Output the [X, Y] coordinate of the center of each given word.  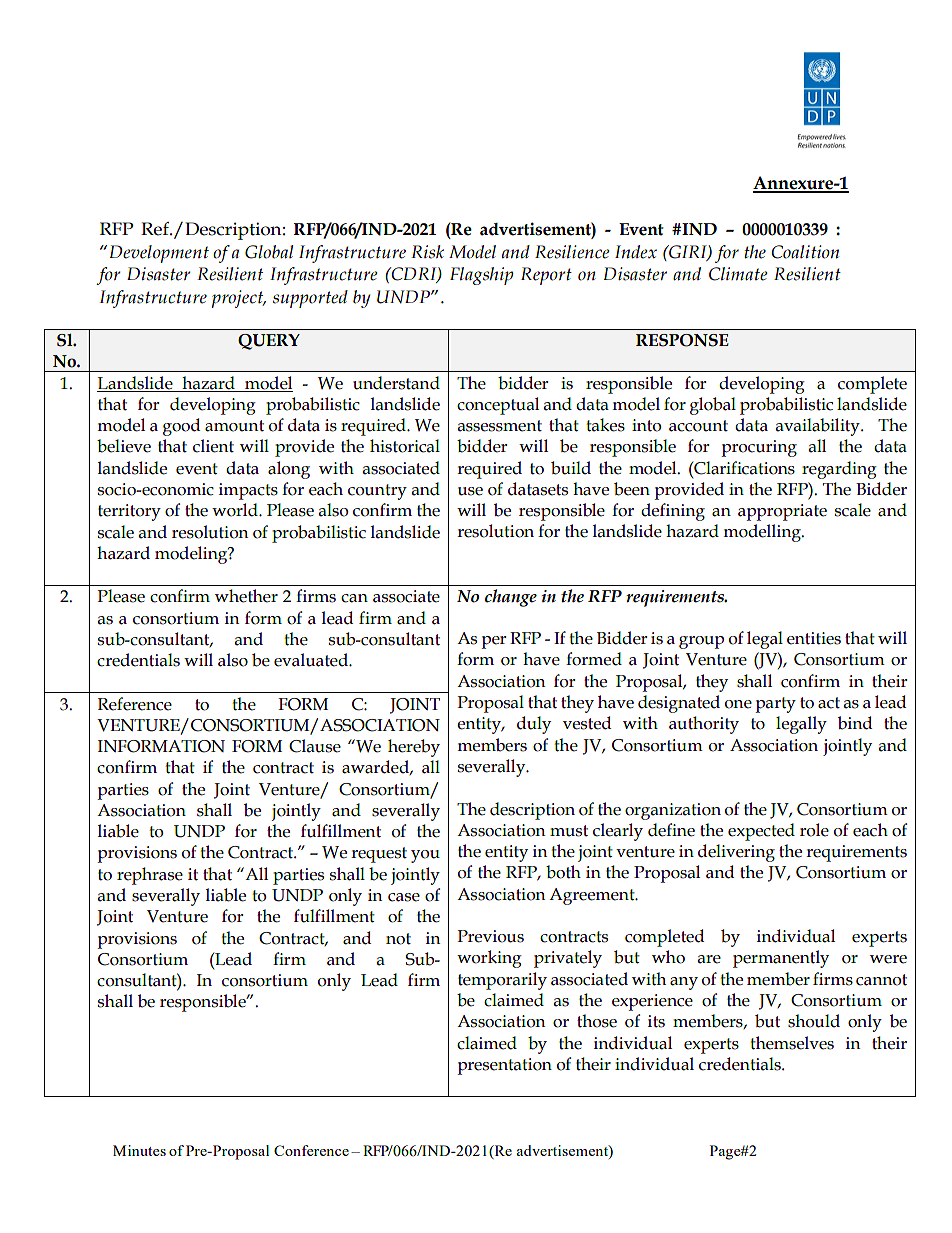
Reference [135, 704]
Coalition [805, 252]
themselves [792, 1043]
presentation [504, 1066]
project [238, 299]
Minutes [139, 1150]
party [775, 705]
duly [534, 725]
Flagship [482, 276]
